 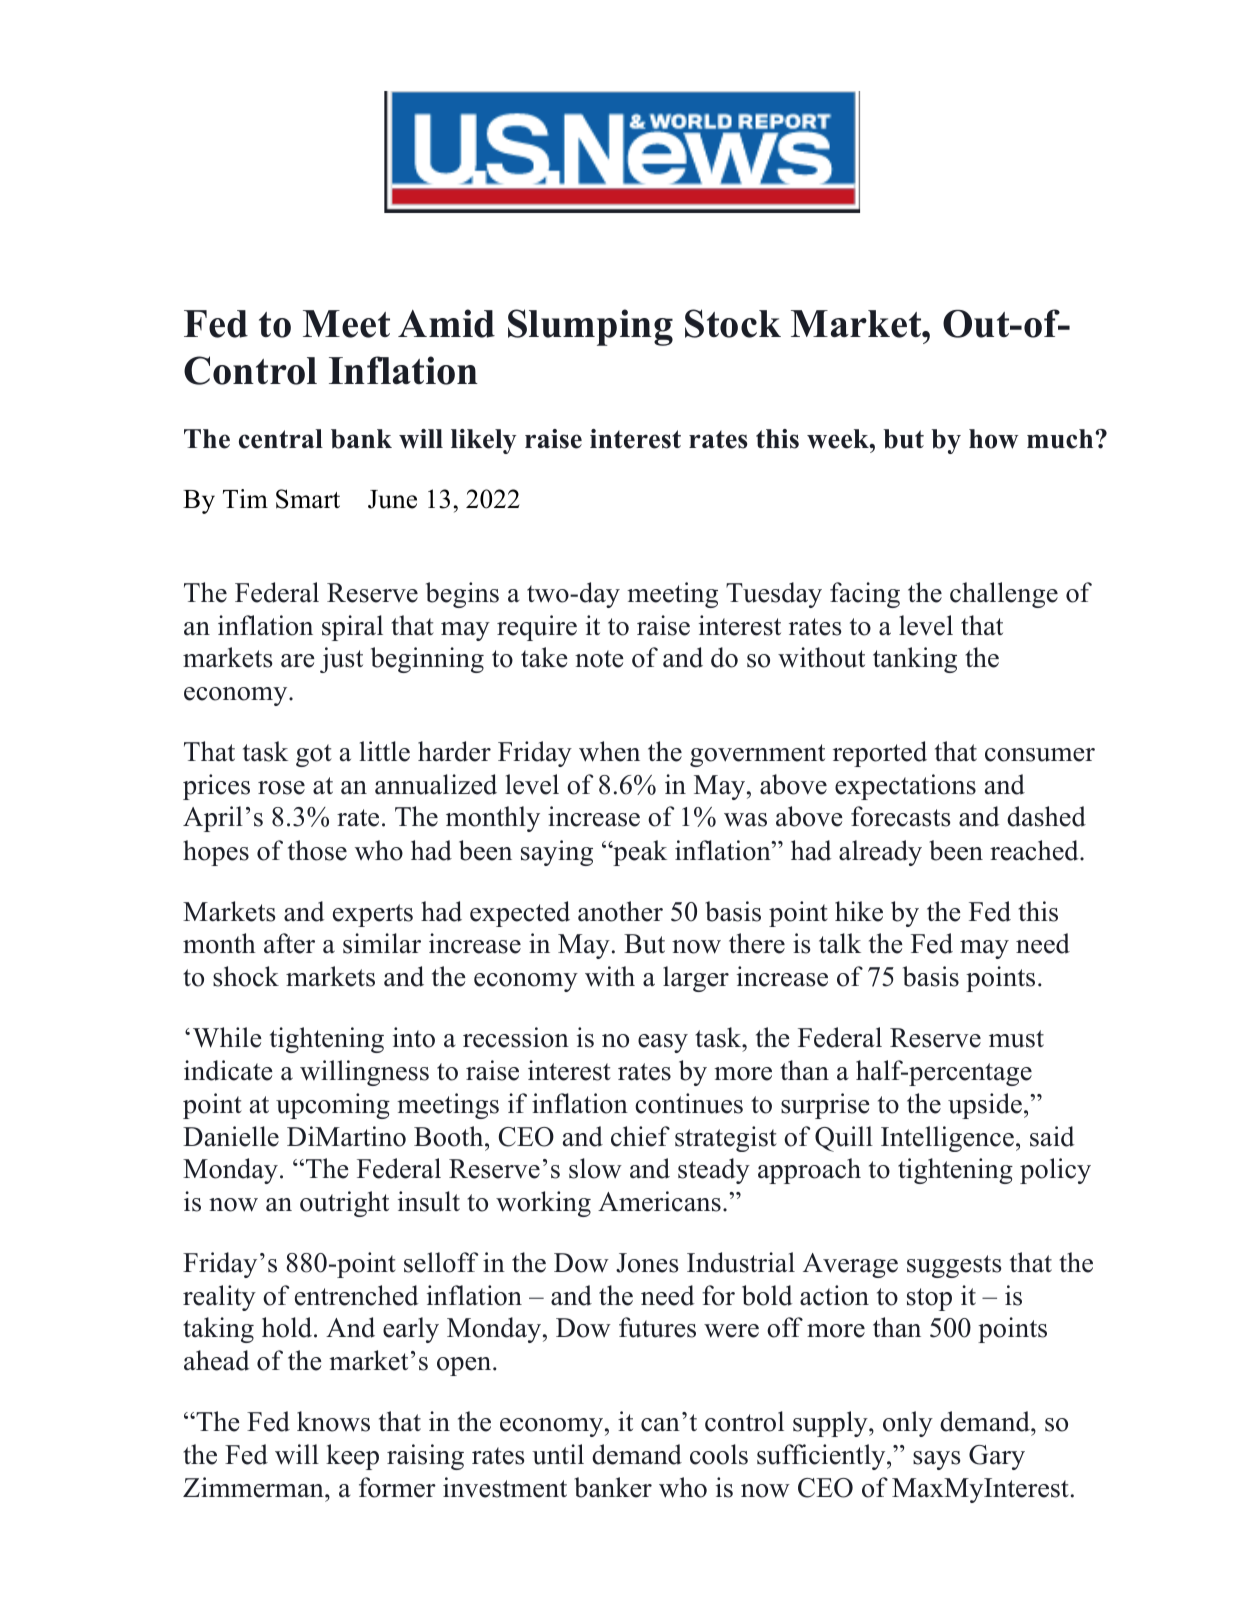 What do you see at coordinates (994, 439) in the page?
I see `how` at bounding box center [994, 439].
